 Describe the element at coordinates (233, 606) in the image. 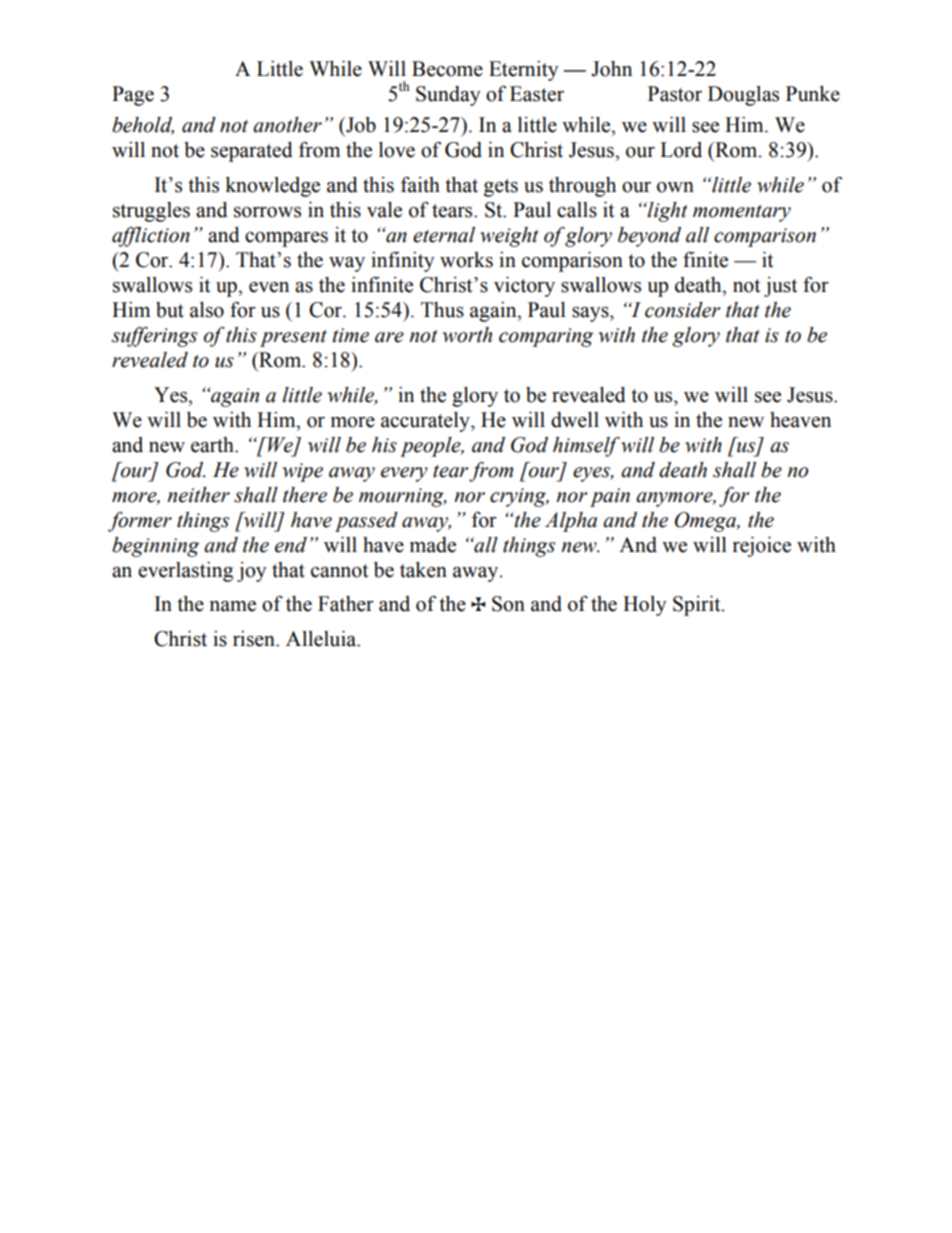

I see `name` at that location.
